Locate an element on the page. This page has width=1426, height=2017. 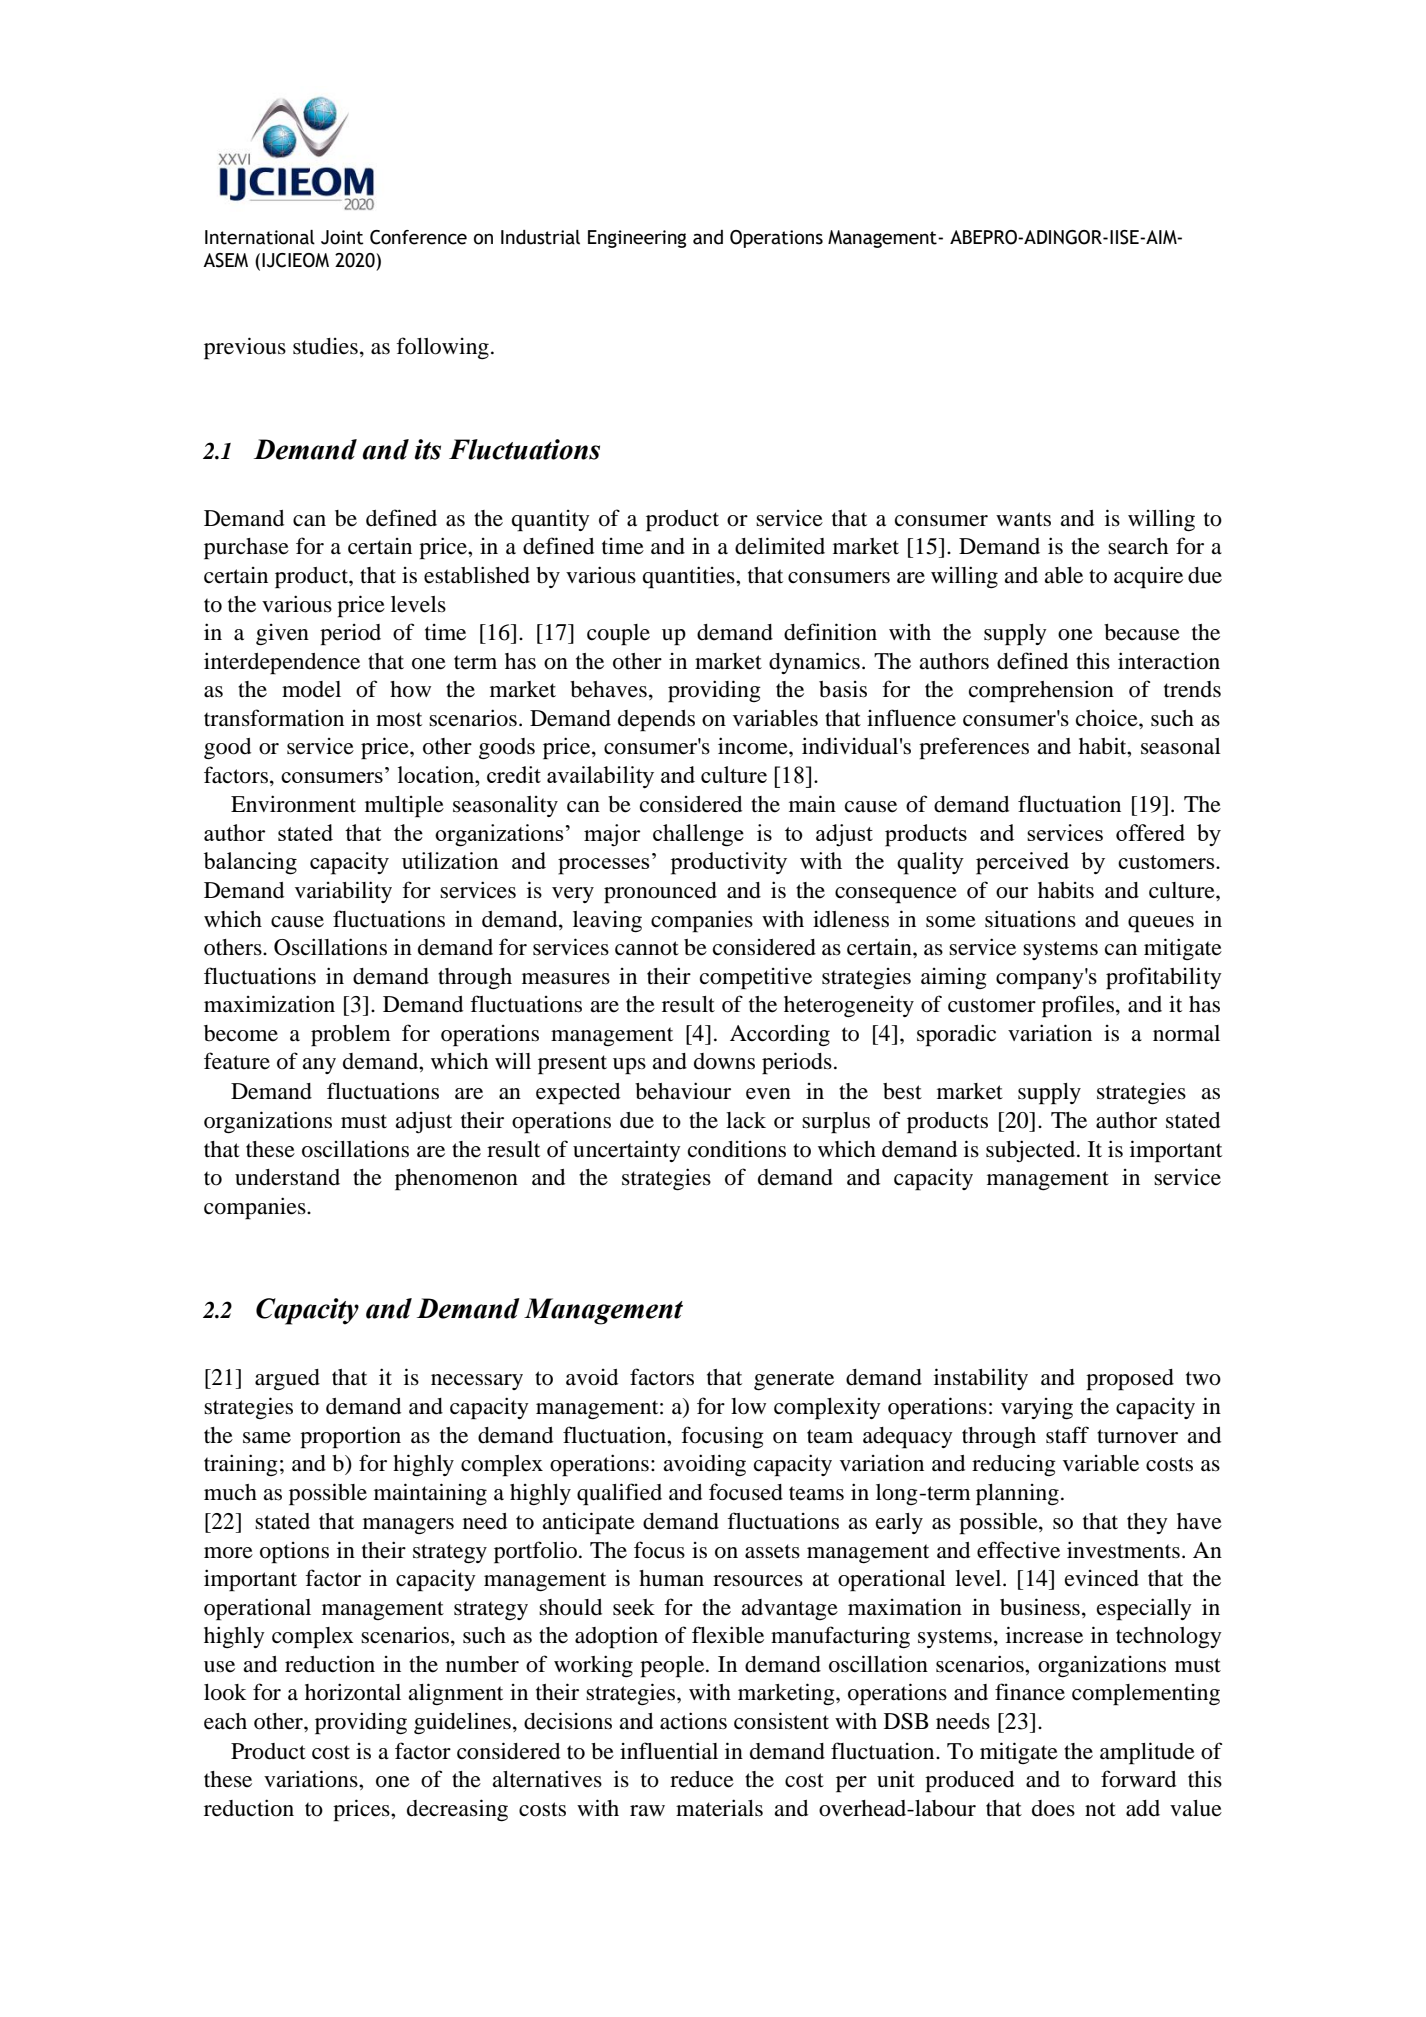
problem is located at coordinates (351, 1036).
